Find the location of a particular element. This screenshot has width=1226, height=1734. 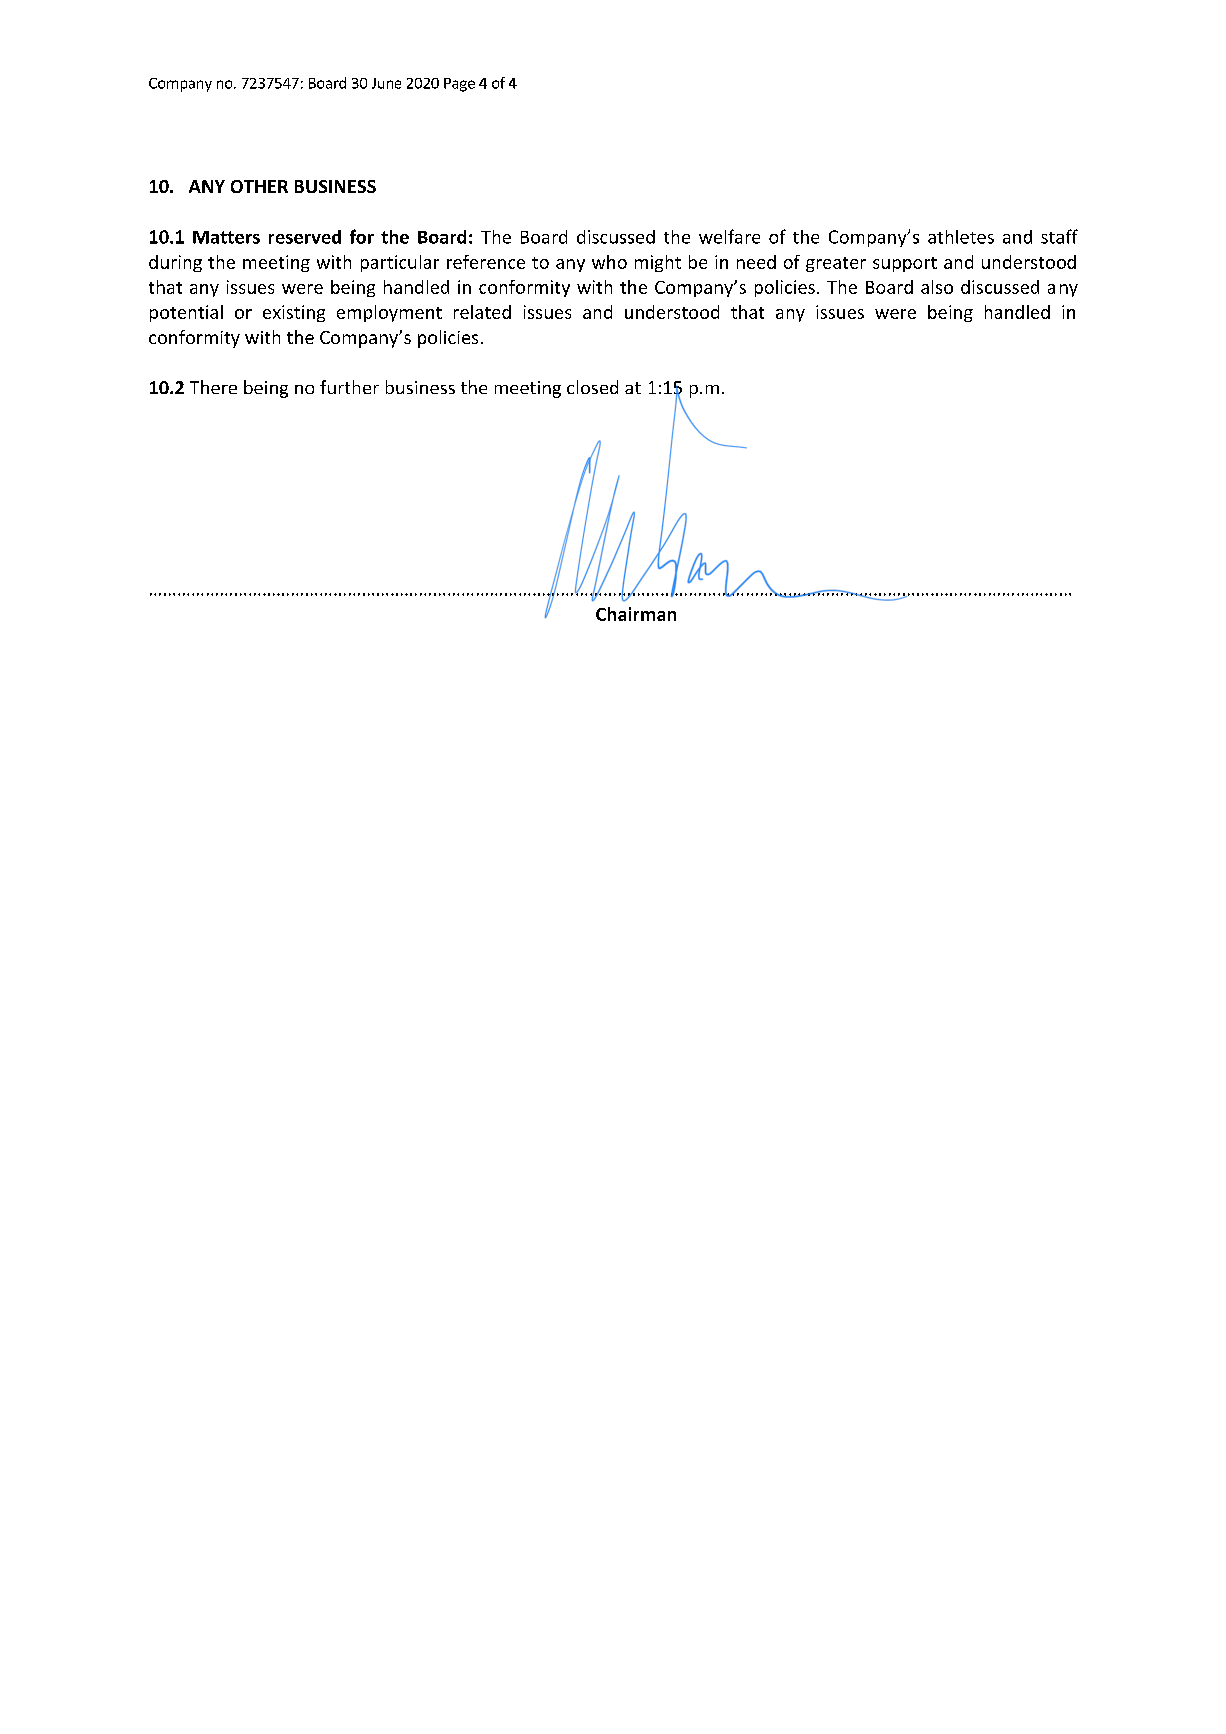

also is located at coordinates (937, 287).
